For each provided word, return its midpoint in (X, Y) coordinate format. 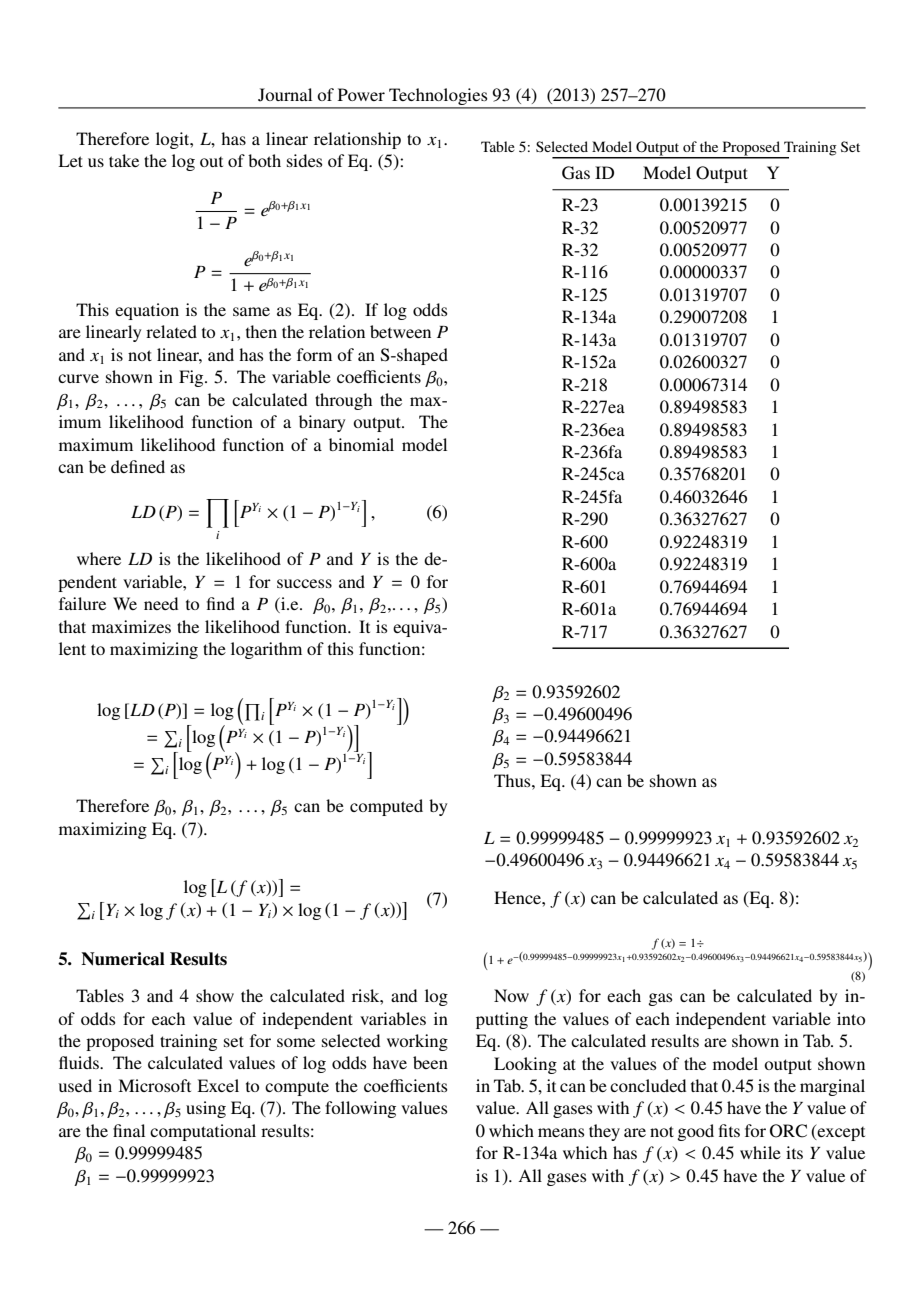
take (124, 160)
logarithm (266, 650)
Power (361, 94)
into (851, 1018)
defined (138, 466)
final (129, 1130)
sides (305, 160)
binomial (361, 444)
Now (511, 995)
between (400, 331)
